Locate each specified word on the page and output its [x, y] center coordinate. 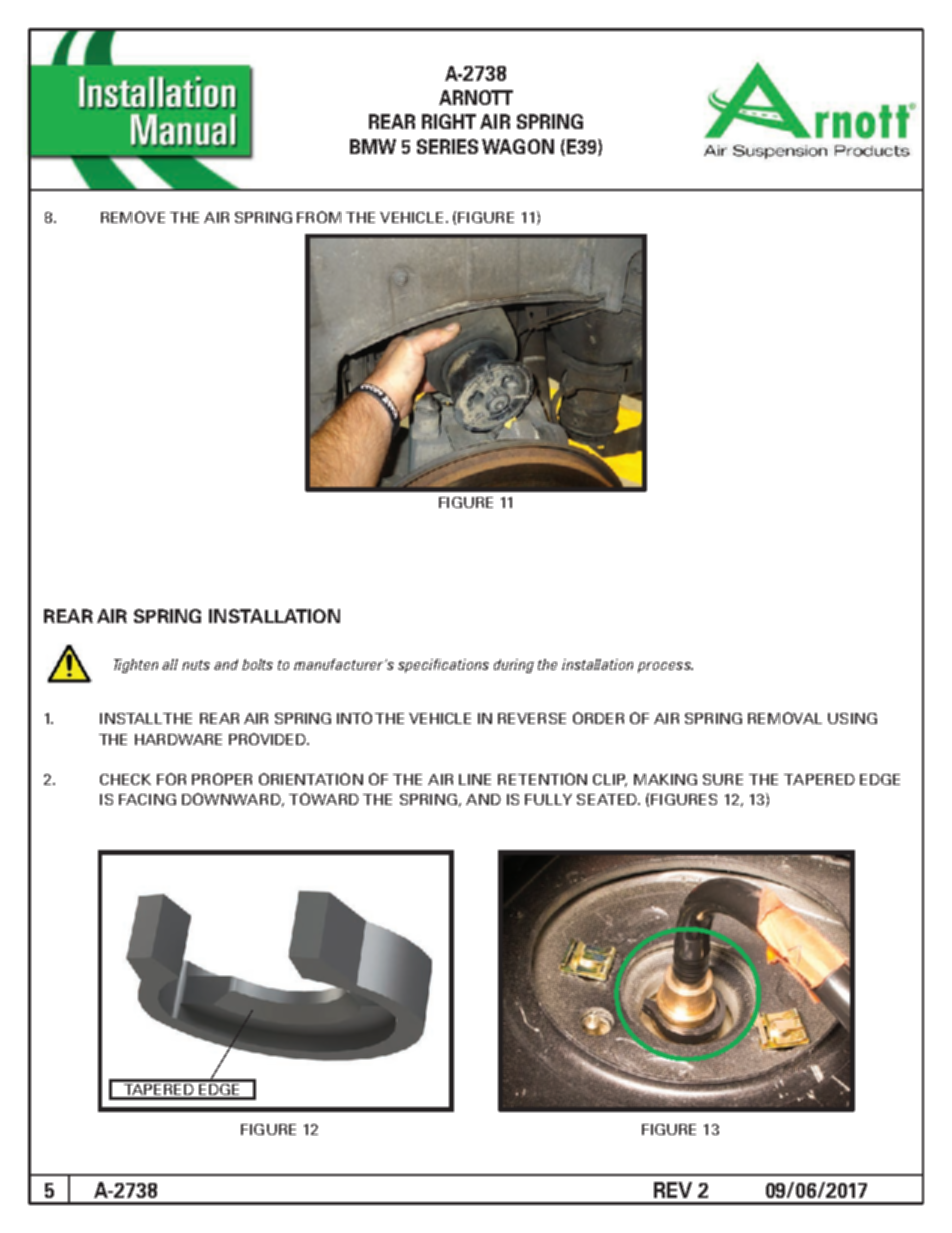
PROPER [222, 779]
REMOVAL [785, 718]
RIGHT [449, 121]
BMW [373, 146]
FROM [319, 217]
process [665, 667]
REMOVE [133, 217]
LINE [475, 779]
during [514, 666]
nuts [196, 665]
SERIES [447, 146]
